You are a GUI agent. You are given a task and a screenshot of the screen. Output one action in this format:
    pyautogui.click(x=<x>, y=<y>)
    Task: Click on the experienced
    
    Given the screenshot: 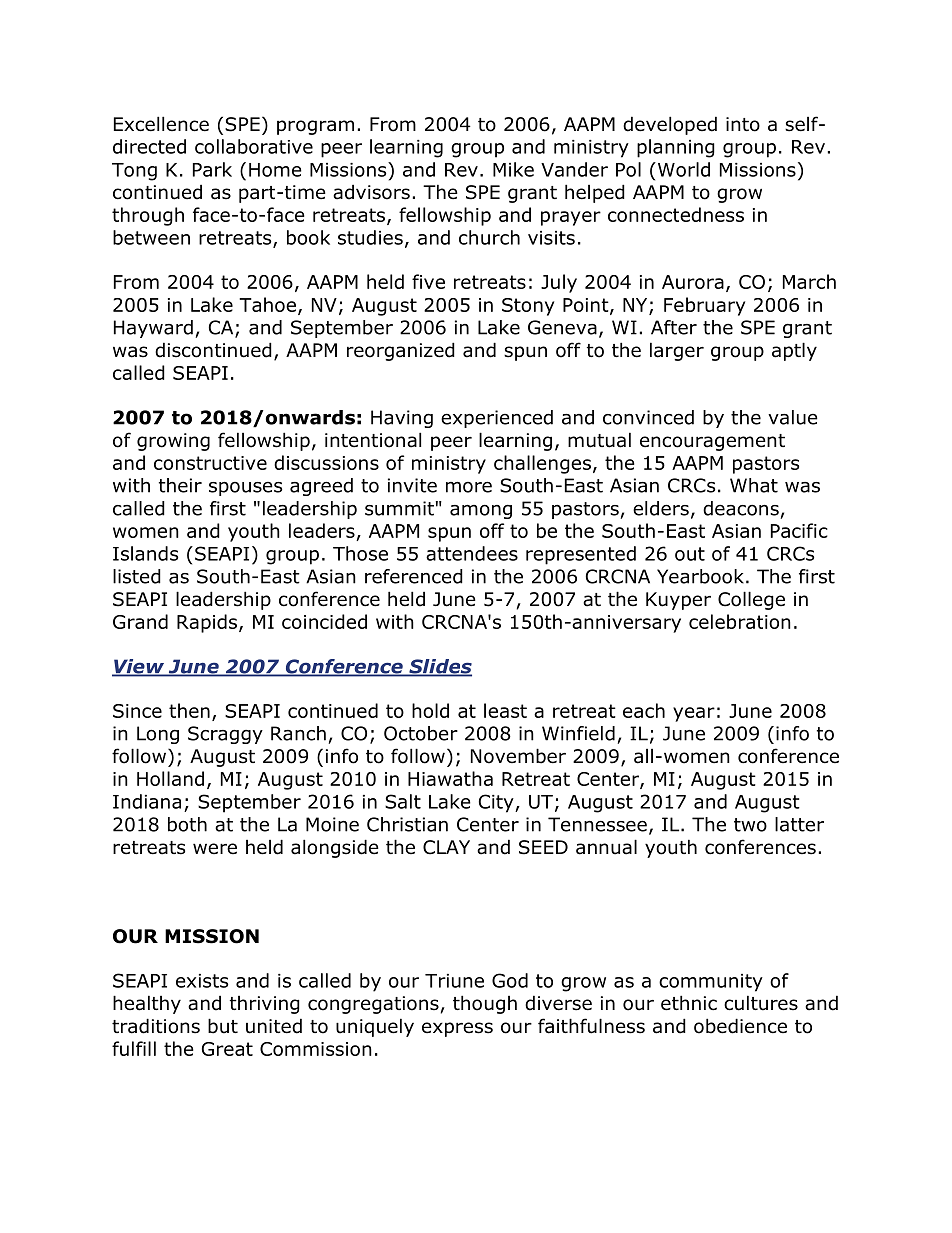 What is the action you would take?
    pyautogui.click(x=497, y=419)
